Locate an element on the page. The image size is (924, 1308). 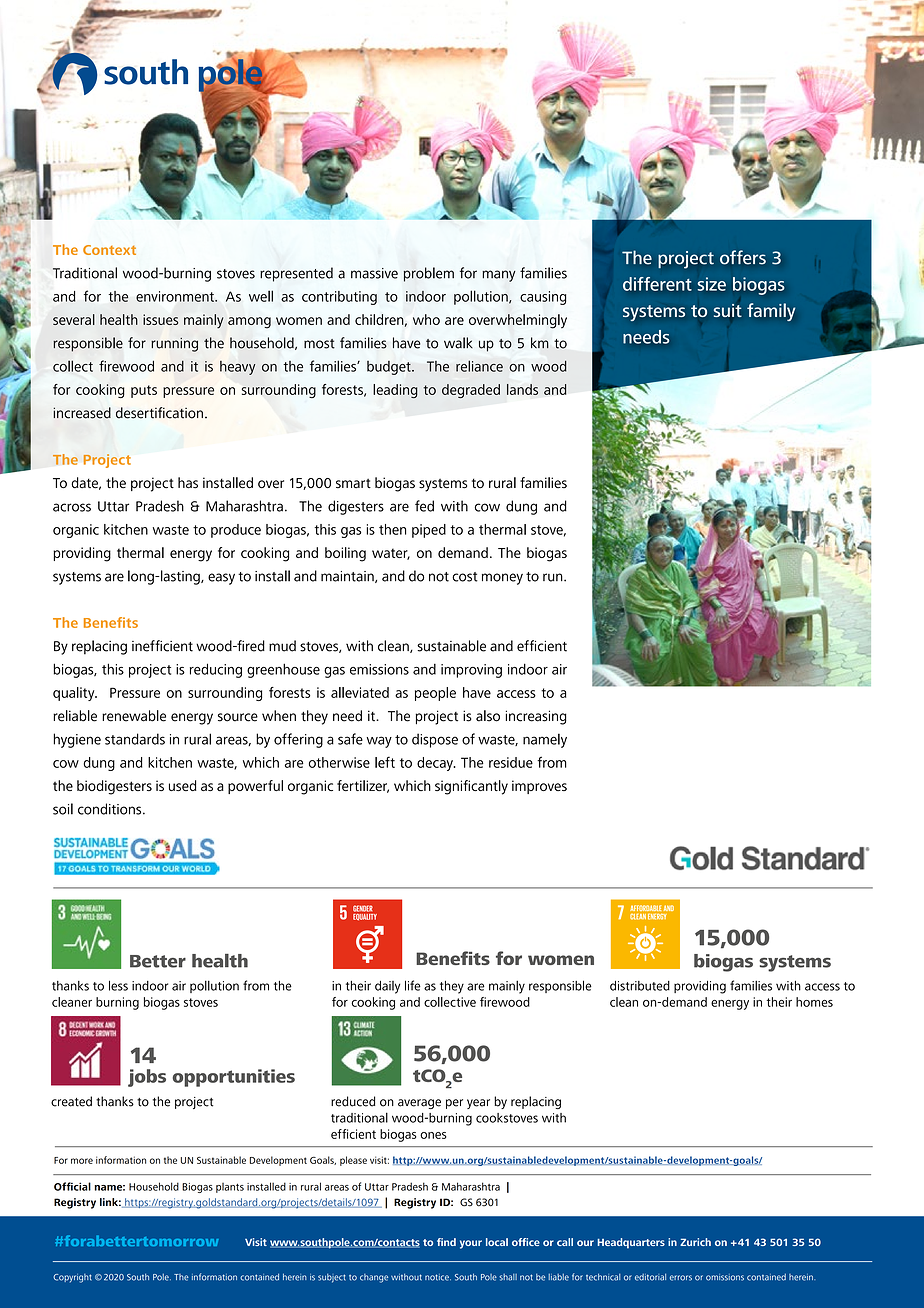
improves is located at coordinates (539, 787).
